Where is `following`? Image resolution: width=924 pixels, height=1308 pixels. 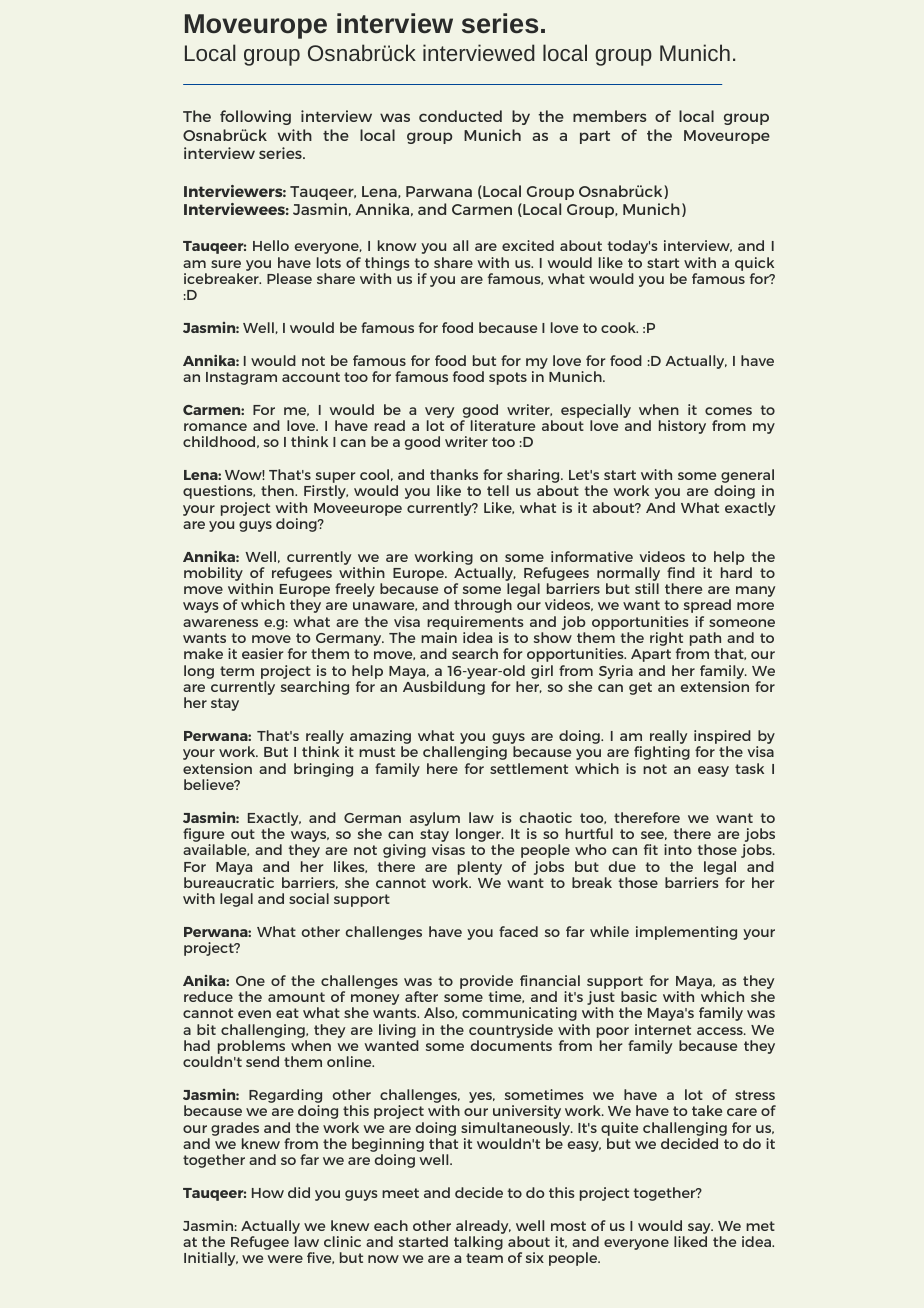 following is located at coordinates (255, 117).
